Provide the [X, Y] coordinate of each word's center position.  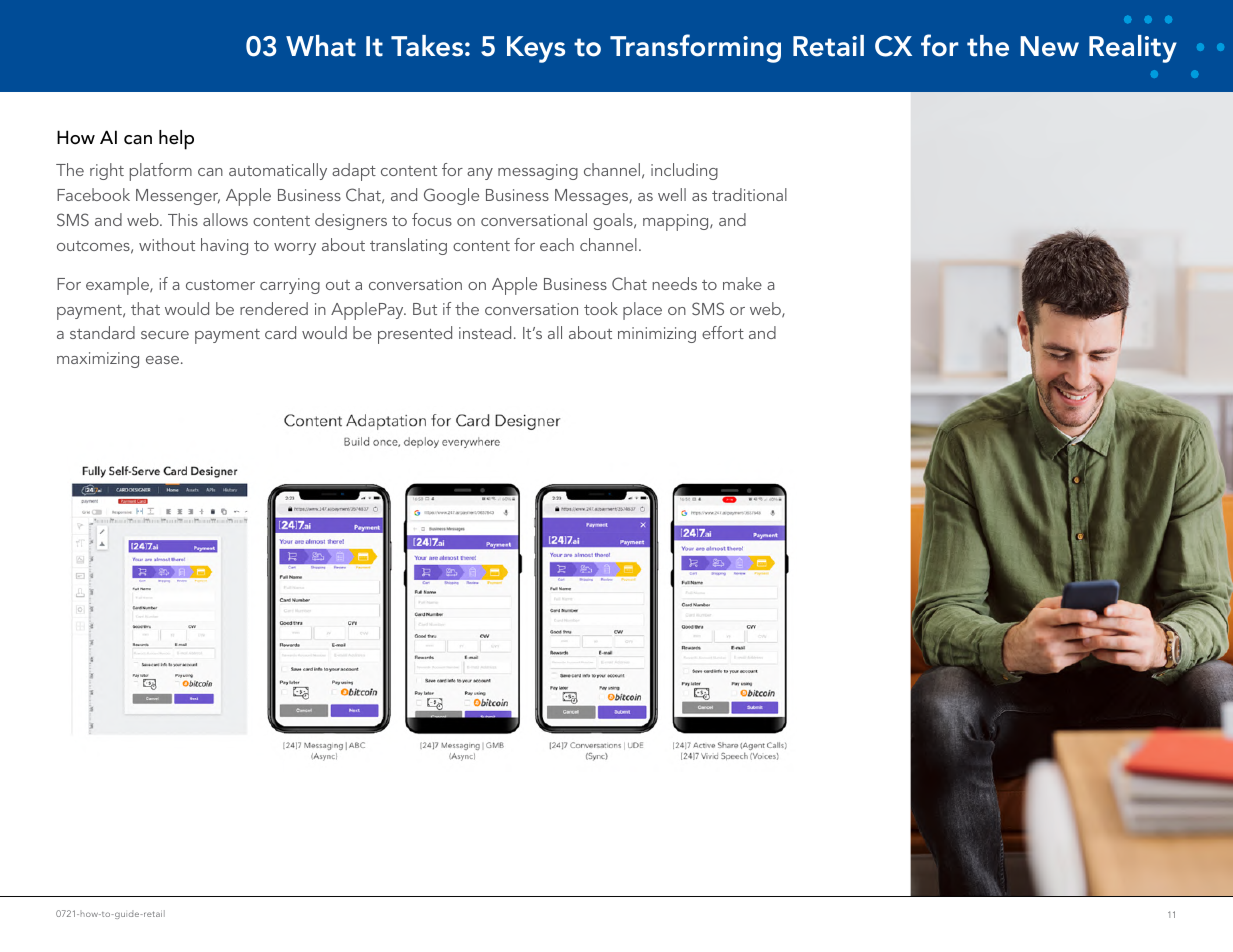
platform [161, 172]
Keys [536, 49]
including [684, 171]
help [176, 140]
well [672, 194]
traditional [749, 194]
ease [162, 360]
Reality [1133, 49]
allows [225, 219]
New [1049, 46]
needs [674, 283]
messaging [538, 172]
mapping [677, 222]
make [742, 283]
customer [220, 285]
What [321, 46]
